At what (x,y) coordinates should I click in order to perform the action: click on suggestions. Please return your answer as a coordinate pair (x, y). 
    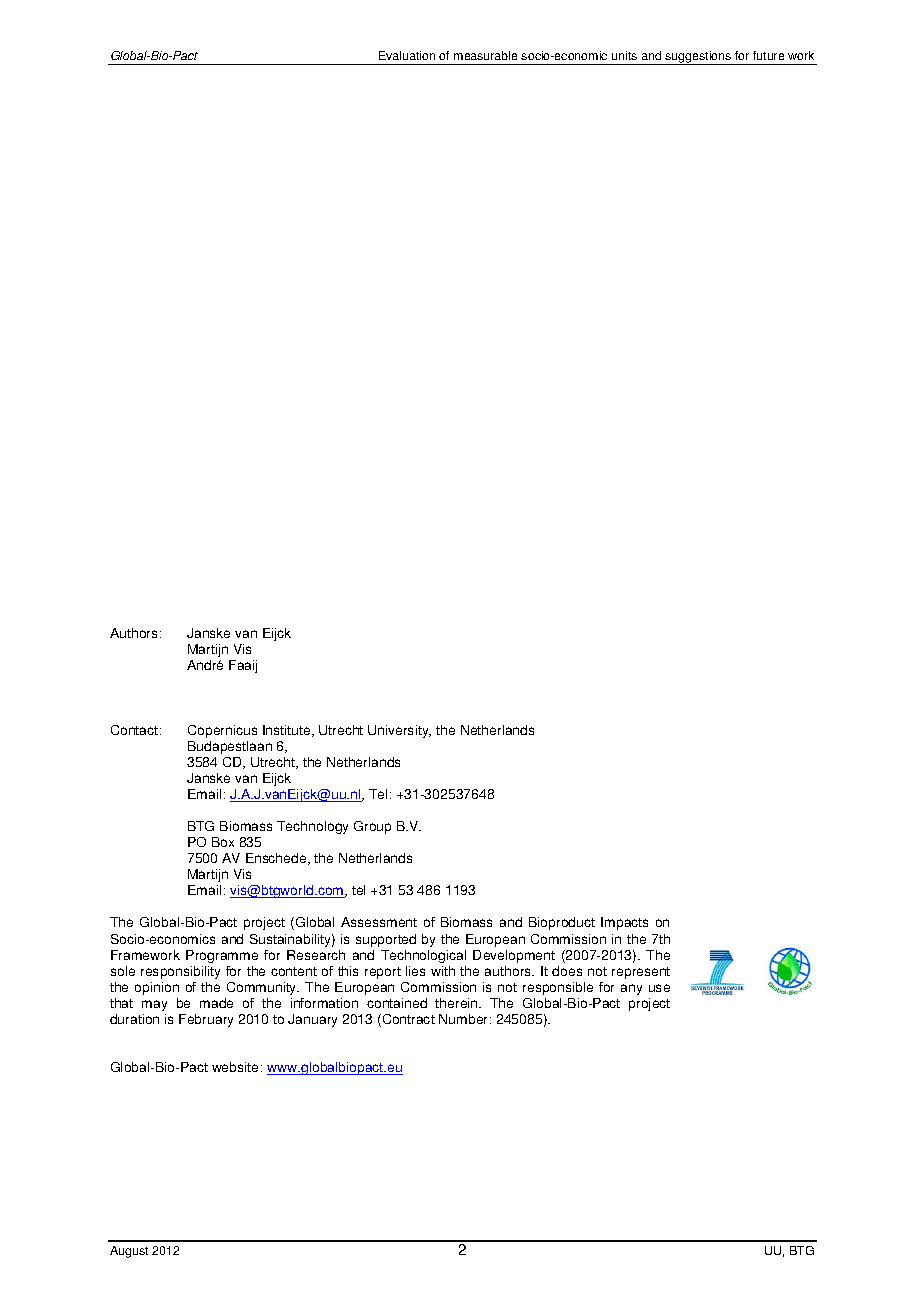
    Looking at the image, I should click on (698, 58).
